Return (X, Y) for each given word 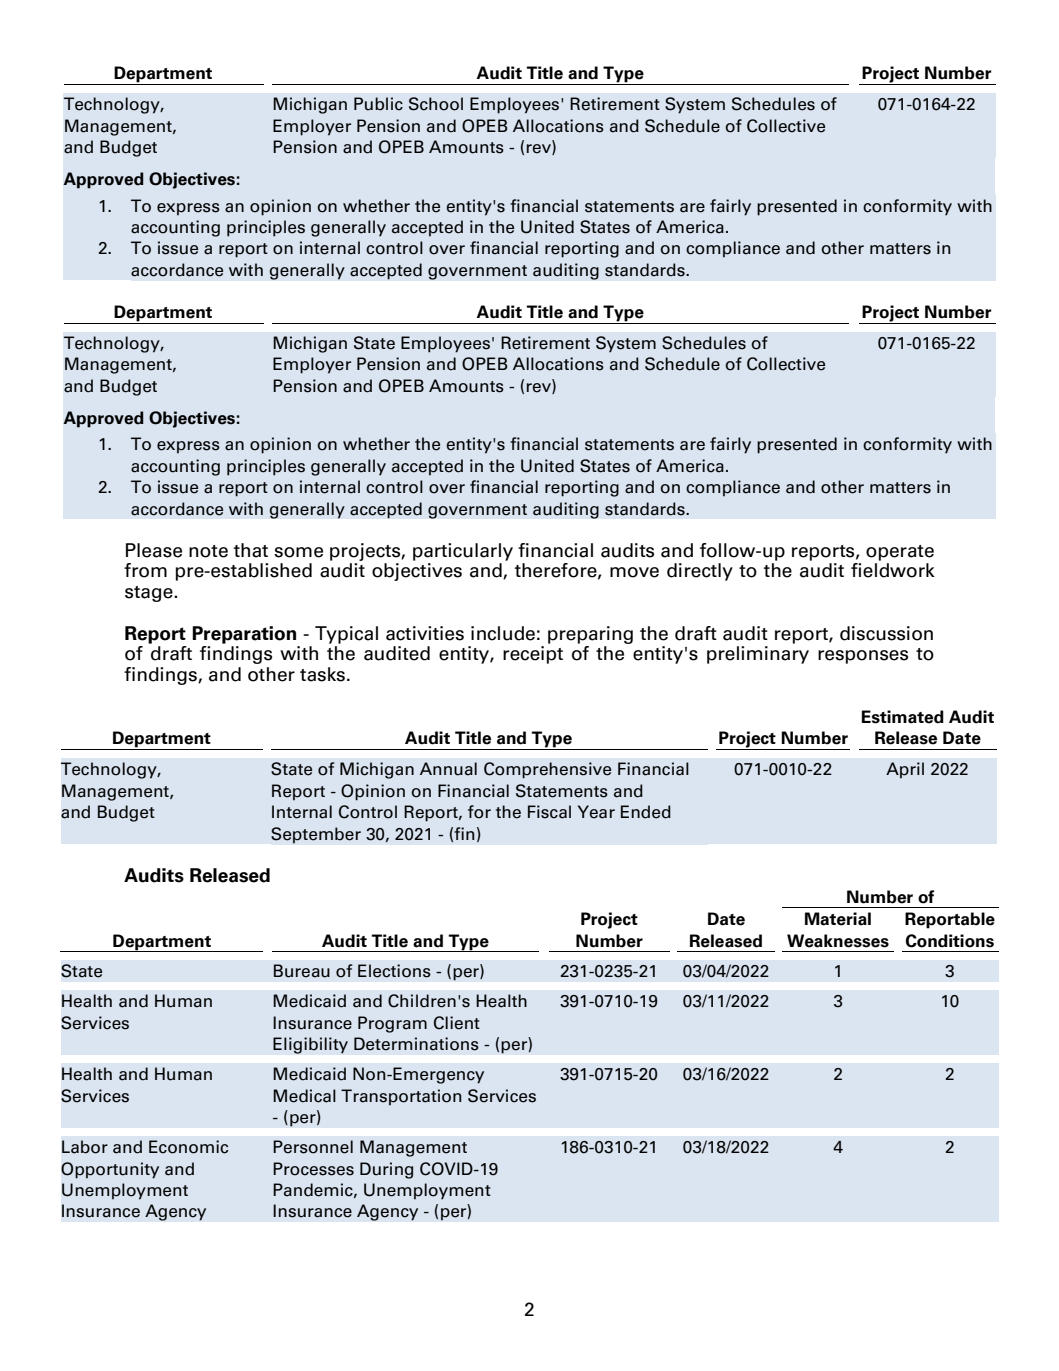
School (436, 104)
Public (378, 104)
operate (900, 553)
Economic (188, 1147)
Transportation (401, 1097)
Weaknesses (838, 941)
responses (863, 657)
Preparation (244, 635)
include (503, 633)
